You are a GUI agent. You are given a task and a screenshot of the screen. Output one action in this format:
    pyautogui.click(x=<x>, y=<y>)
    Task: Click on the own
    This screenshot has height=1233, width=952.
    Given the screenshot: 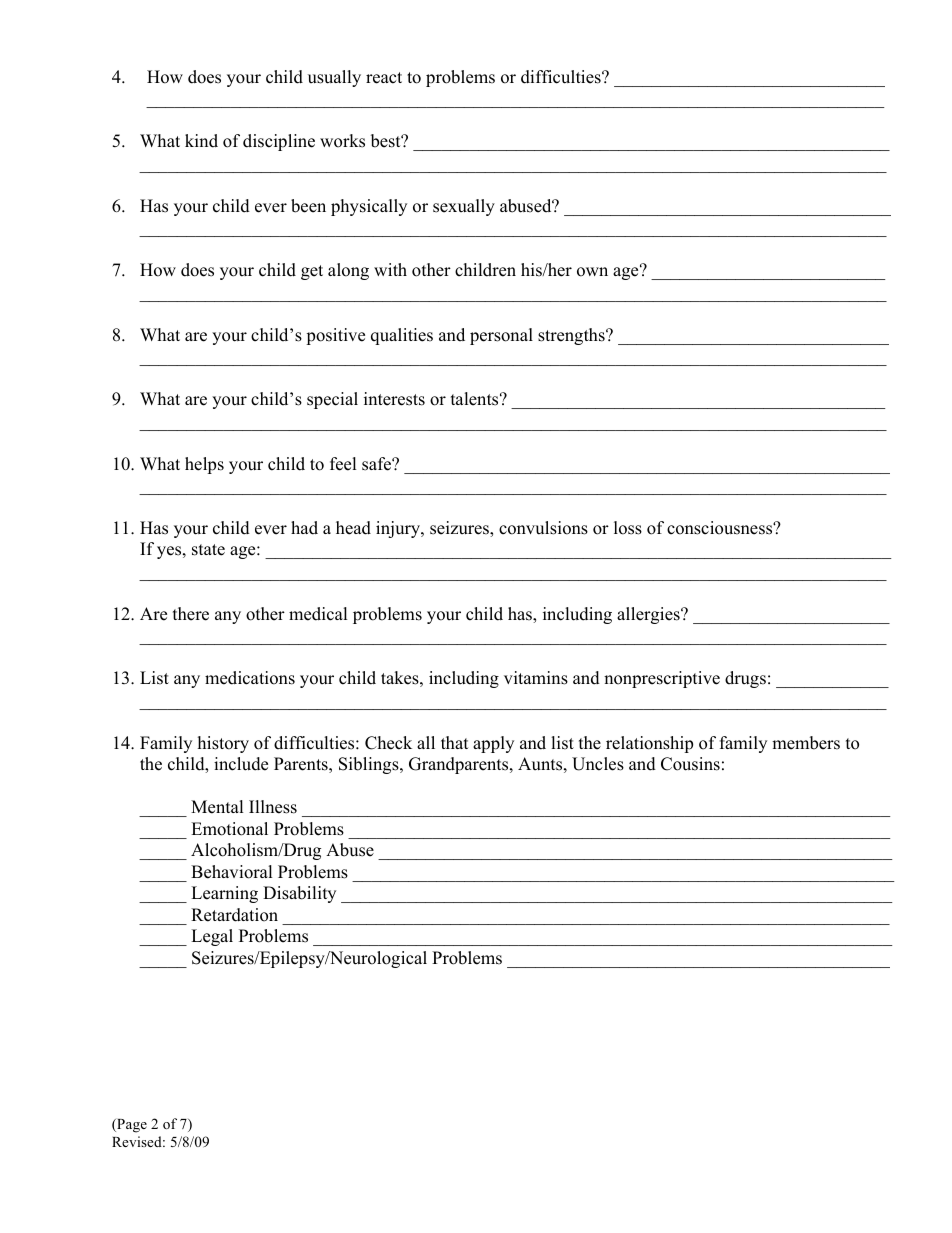 What is the action you would take?
    pyautogui.click(x=592, y=272)
